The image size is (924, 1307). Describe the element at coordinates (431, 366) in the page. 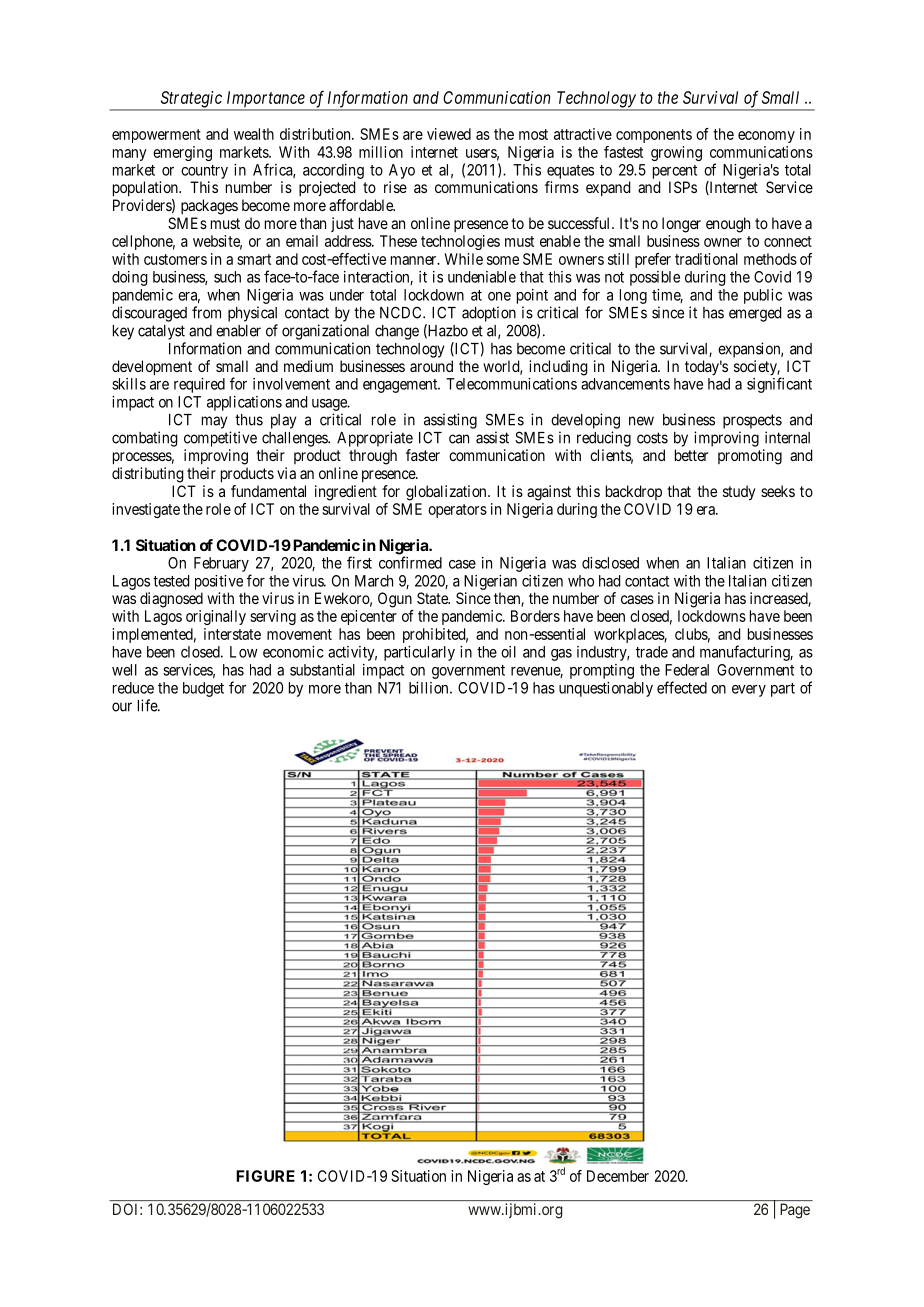

I see `around` at that location.
